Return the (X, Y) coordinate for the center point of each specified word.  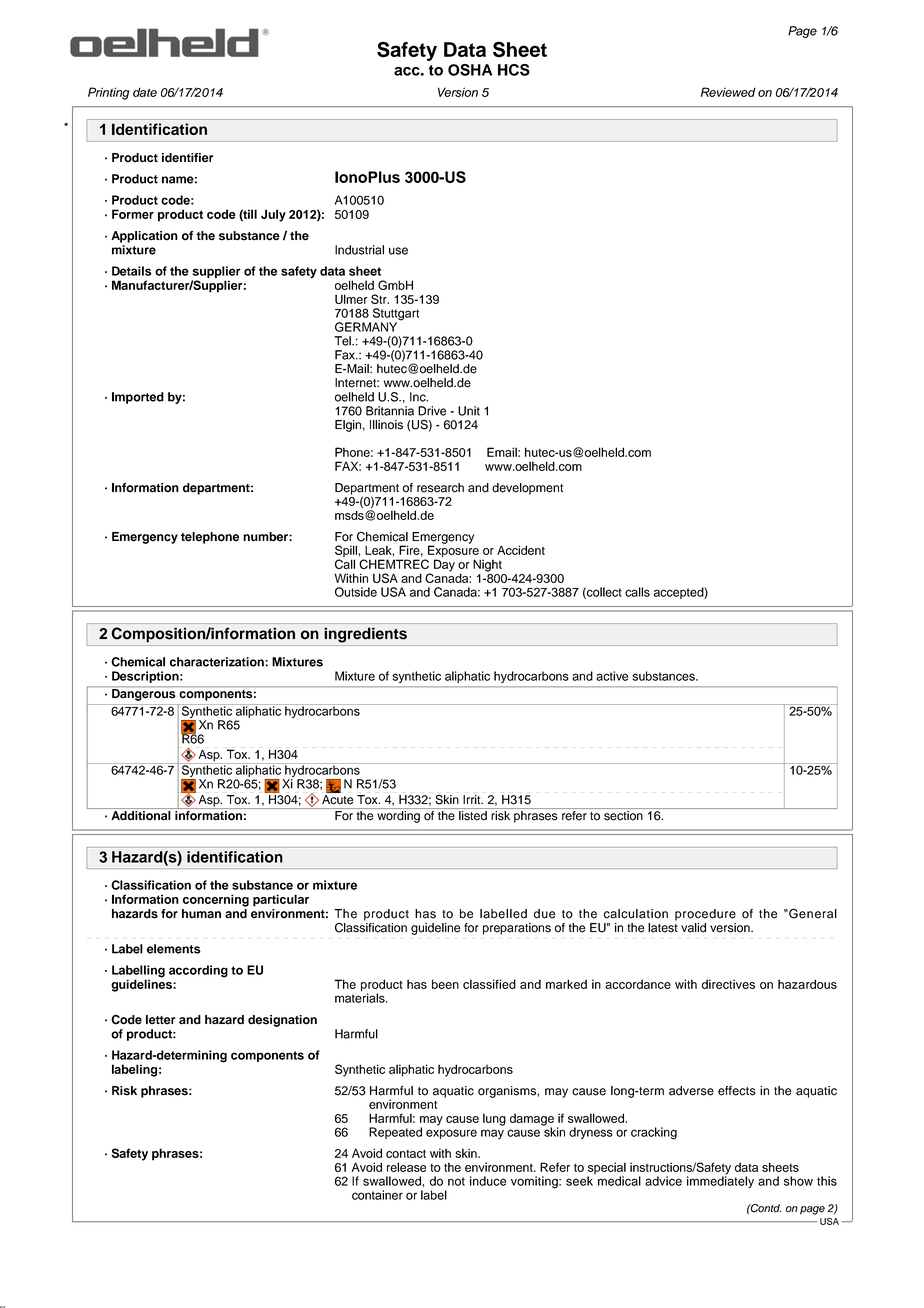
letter (160, 1020)
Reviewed (728, 92)
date (145, 92)
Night (487, 565)
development (527, 489)
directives (728, 984)
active (612, 676)
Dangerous (143, 695)
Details (132, 271)
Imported (138, 398)
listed (473, 816)
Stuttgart (396, 315)
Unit (469, 411)
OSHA (470, 70)
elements (174, 949)
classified (489, 984)
